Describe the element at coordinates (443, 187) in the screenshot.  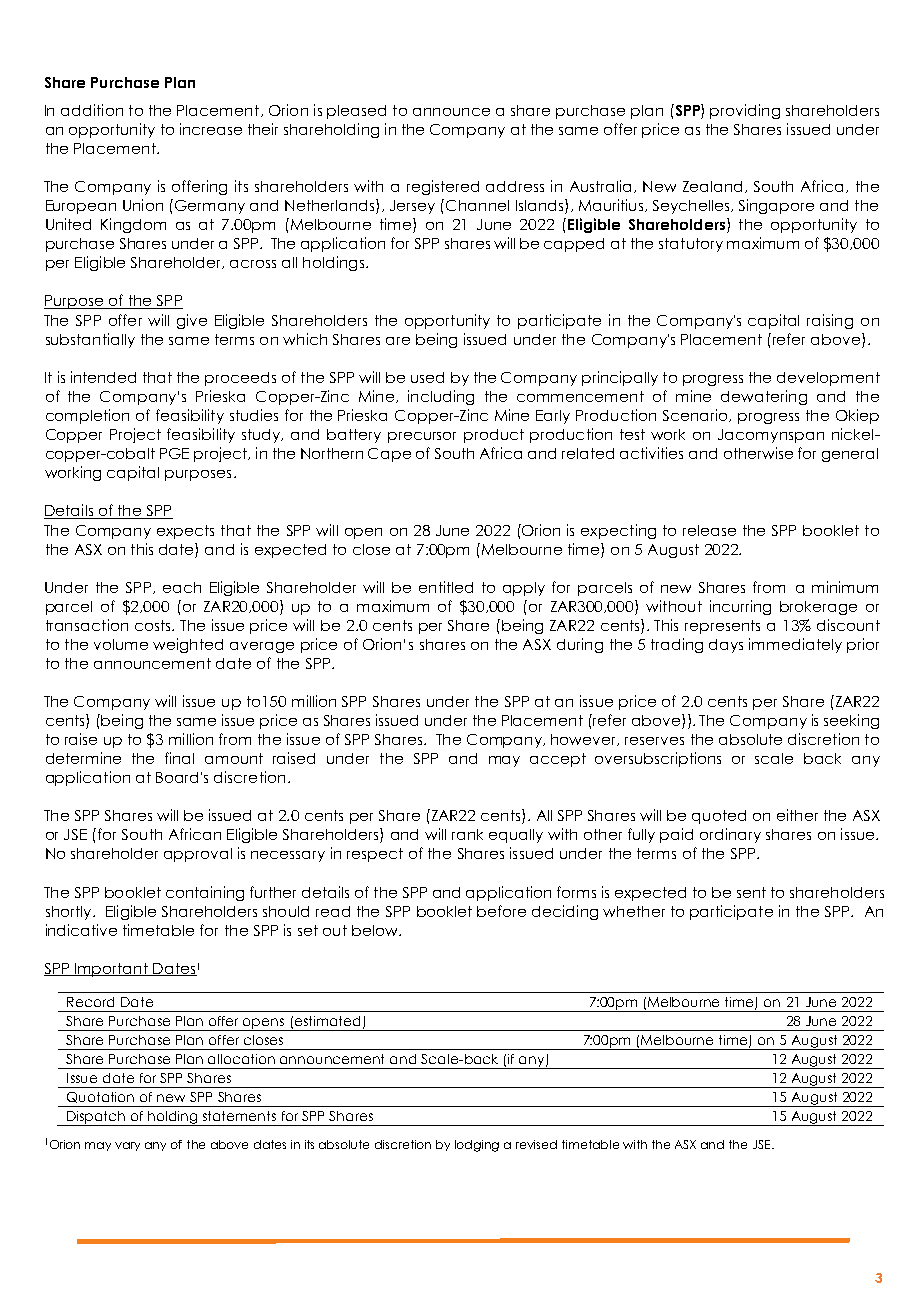
I see `registered` at that location.
